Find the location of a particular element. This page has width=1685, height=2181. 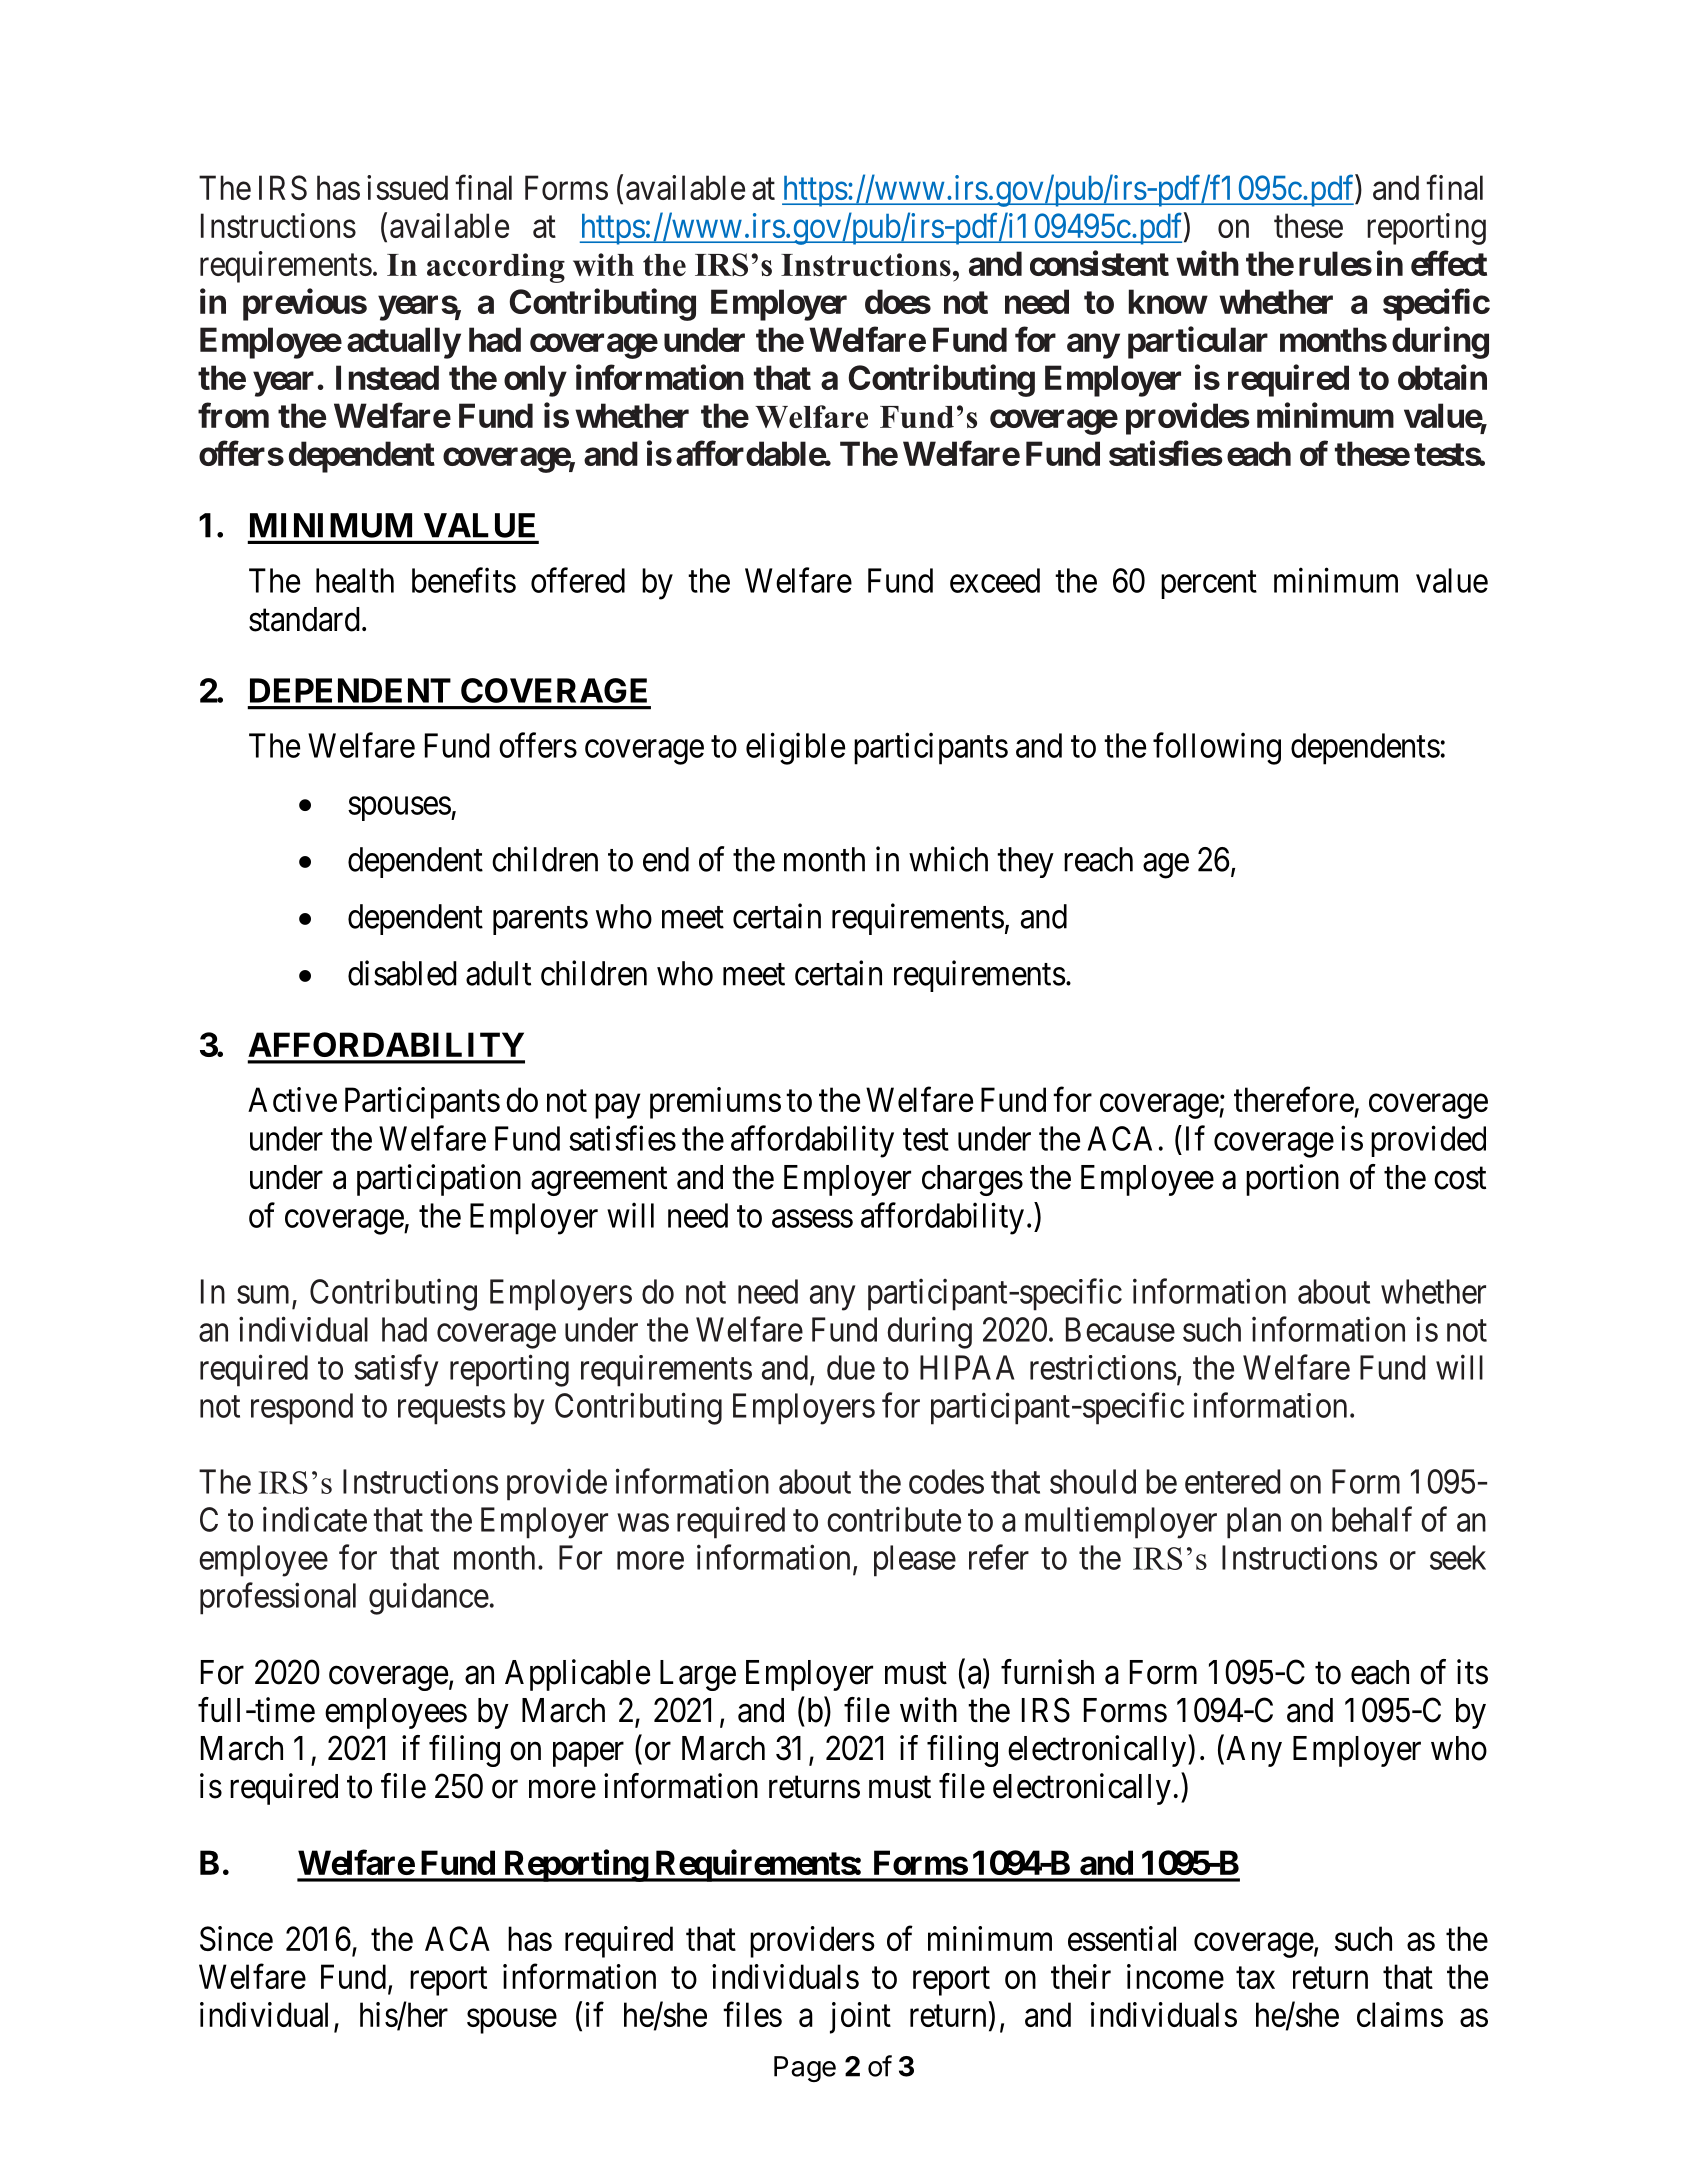

effect is located at coordinates (1449, 263).
